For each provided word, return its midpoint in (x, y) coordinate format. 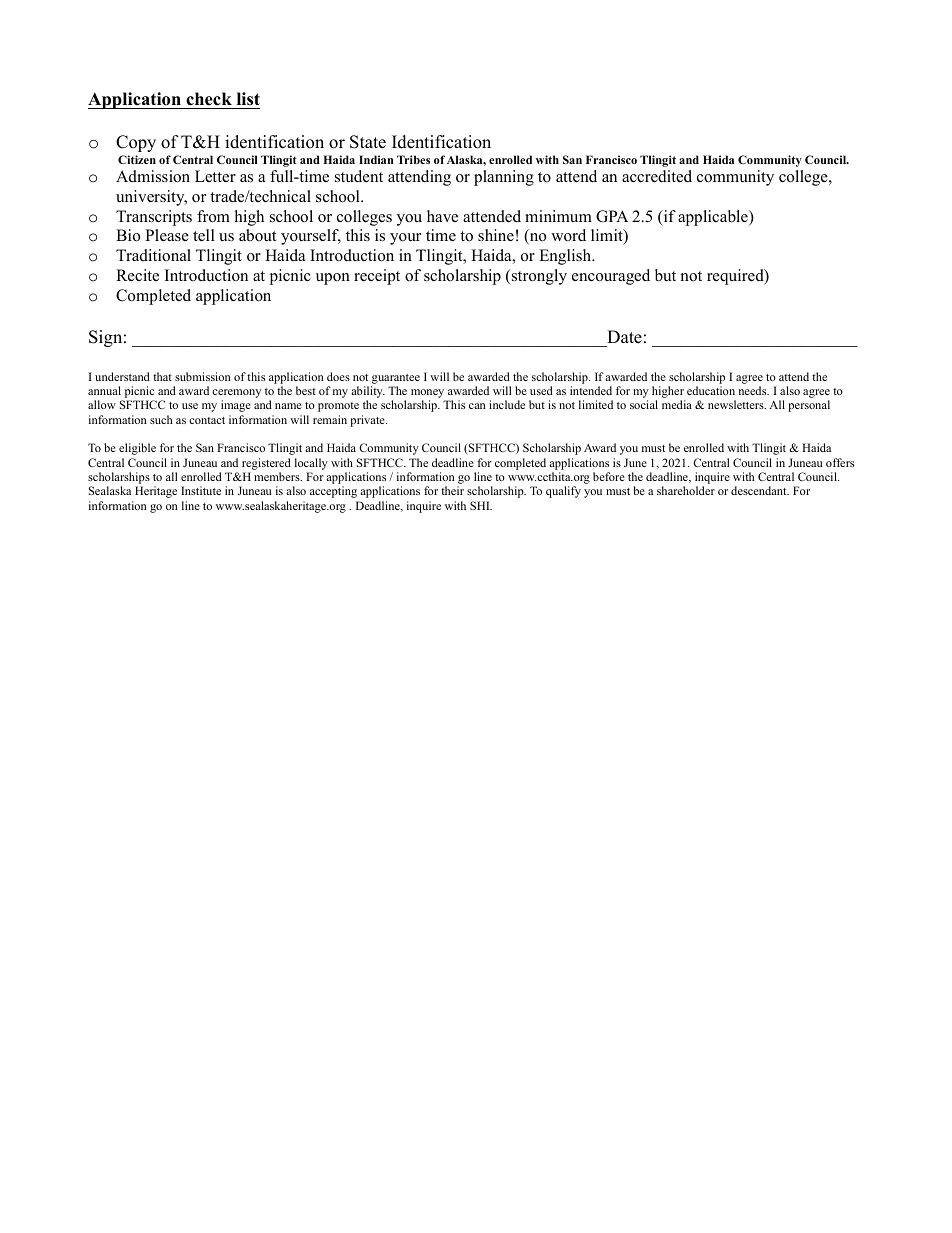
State (368, 142)
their (452, 490)
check (209, 99)
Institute (201, 490)
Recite (137, 275)
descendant (760, 490)
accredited (657, 176)
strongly (538, 277)
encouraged (611, 277)
